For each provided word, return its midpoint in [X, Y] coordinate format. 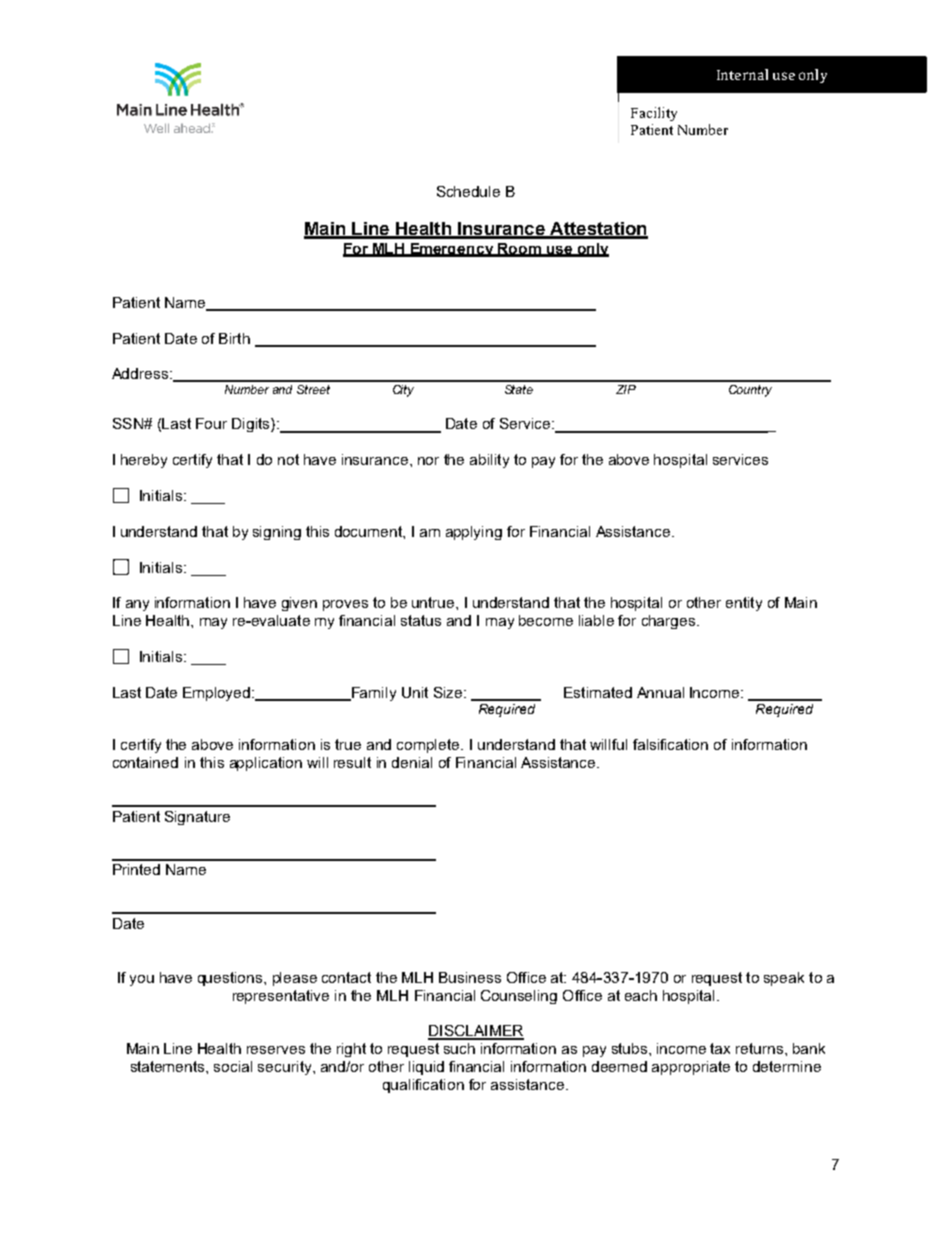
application [266, 764]
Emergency [452, 250]
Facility [654, 114]
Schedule [468, 191]
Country [750, 391]
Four [211, 423]
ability [489, 461]
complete [429, 746]
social [233, 1066]
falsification [670, 744]
